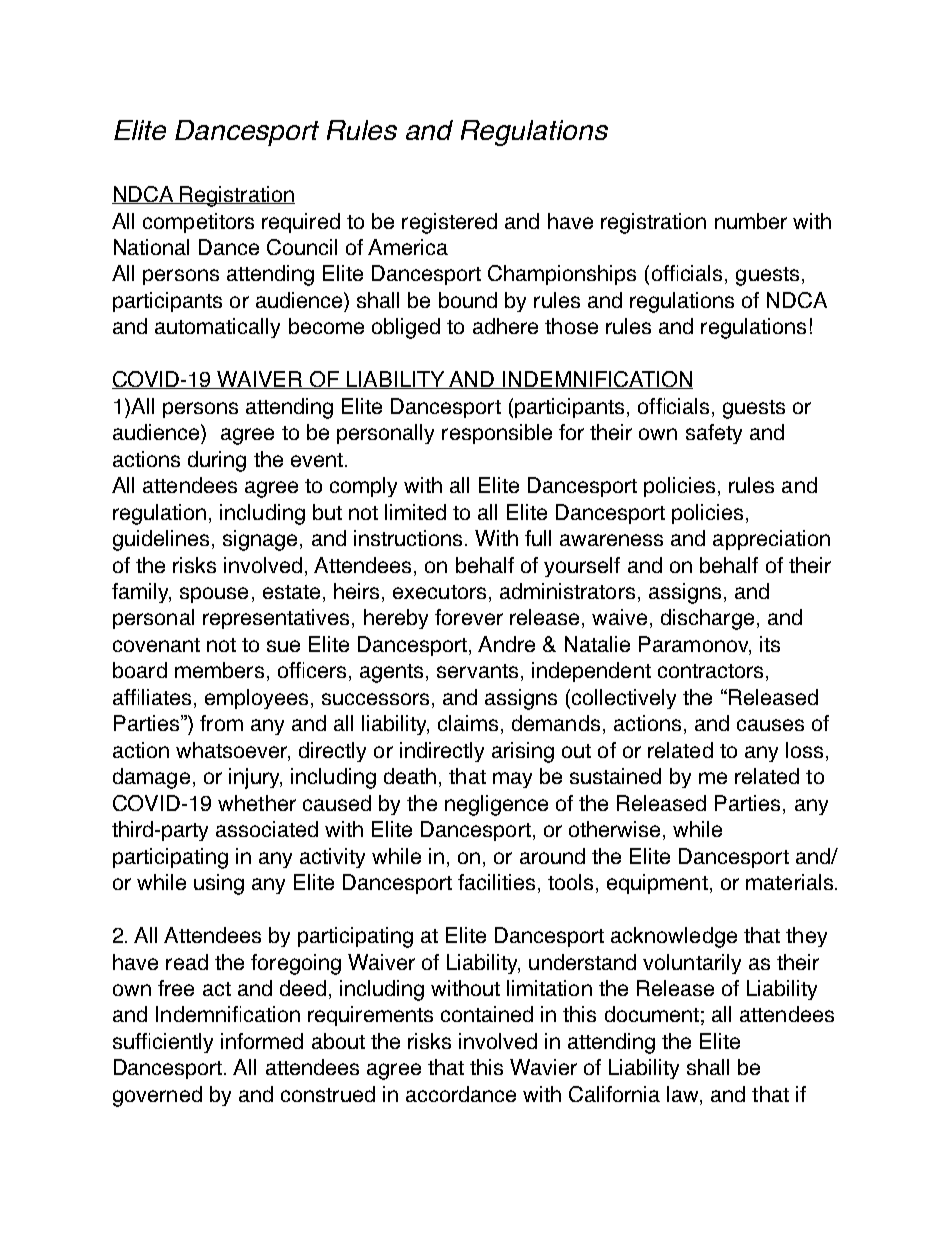 The image size is (952, 1233). Describe the element at coordinates (449, 223) in the document. I see `registered` at that location.
